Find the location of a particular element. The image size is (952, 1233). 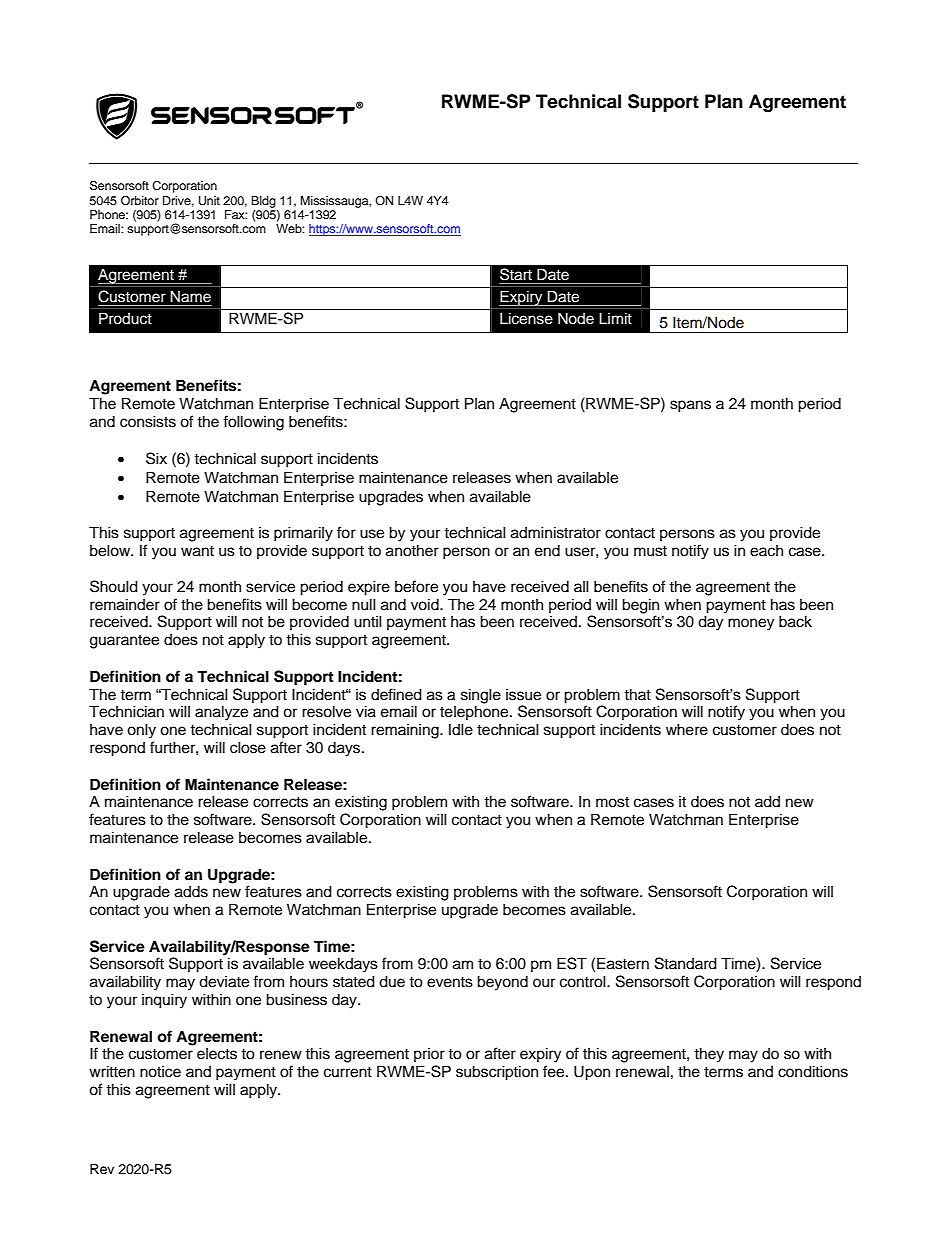

Standard is located at coordinates (686, 963).
